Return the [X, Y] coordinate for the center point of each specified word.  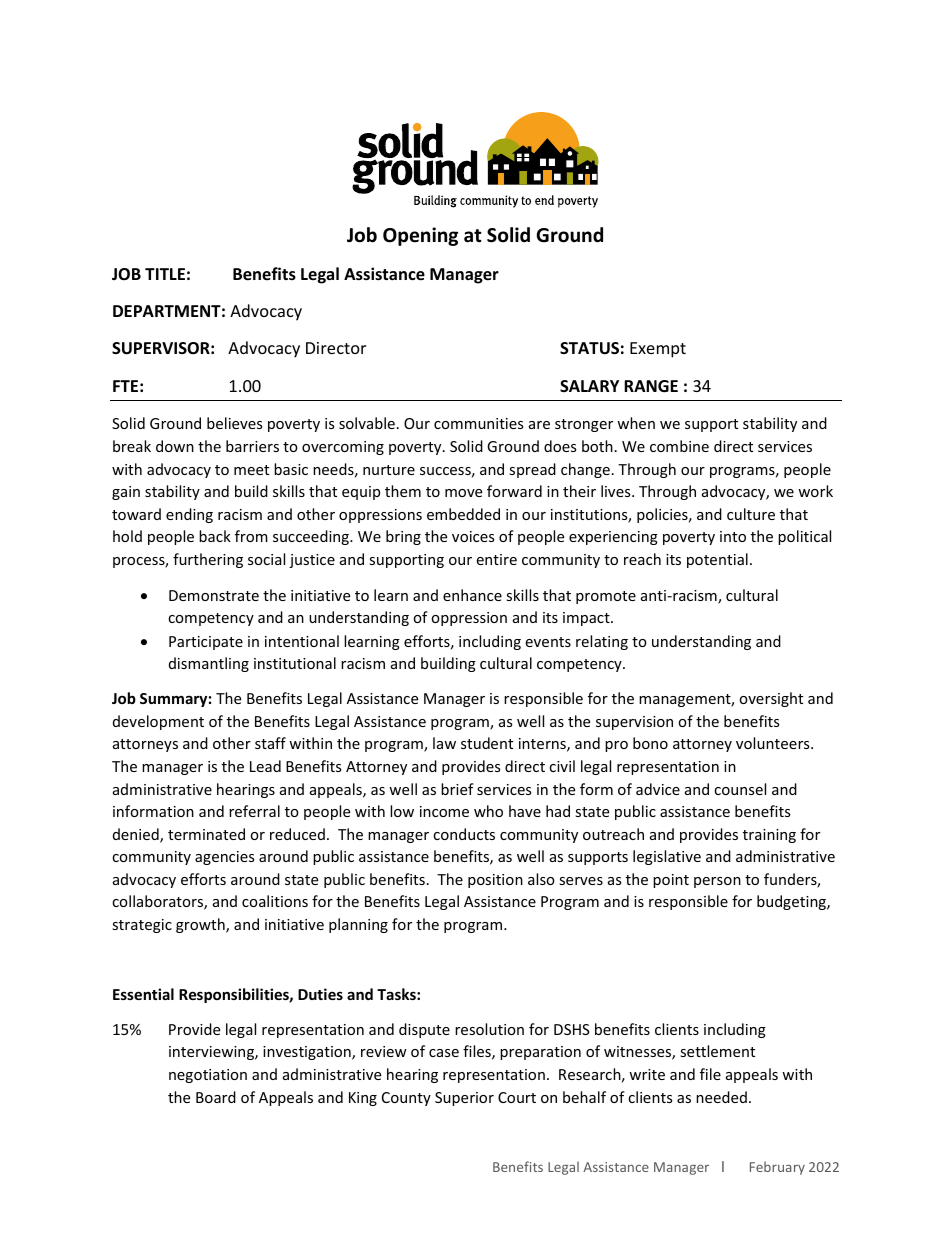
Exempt [658, 350]
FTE [125, 386]
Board [216, 1097]
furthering [208, 560]
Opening [420, 236]
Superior [464, 1099]
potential [717, 560]
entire [497, 559]
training [769, 836]
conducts [464, 834]
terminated [206, 834]
